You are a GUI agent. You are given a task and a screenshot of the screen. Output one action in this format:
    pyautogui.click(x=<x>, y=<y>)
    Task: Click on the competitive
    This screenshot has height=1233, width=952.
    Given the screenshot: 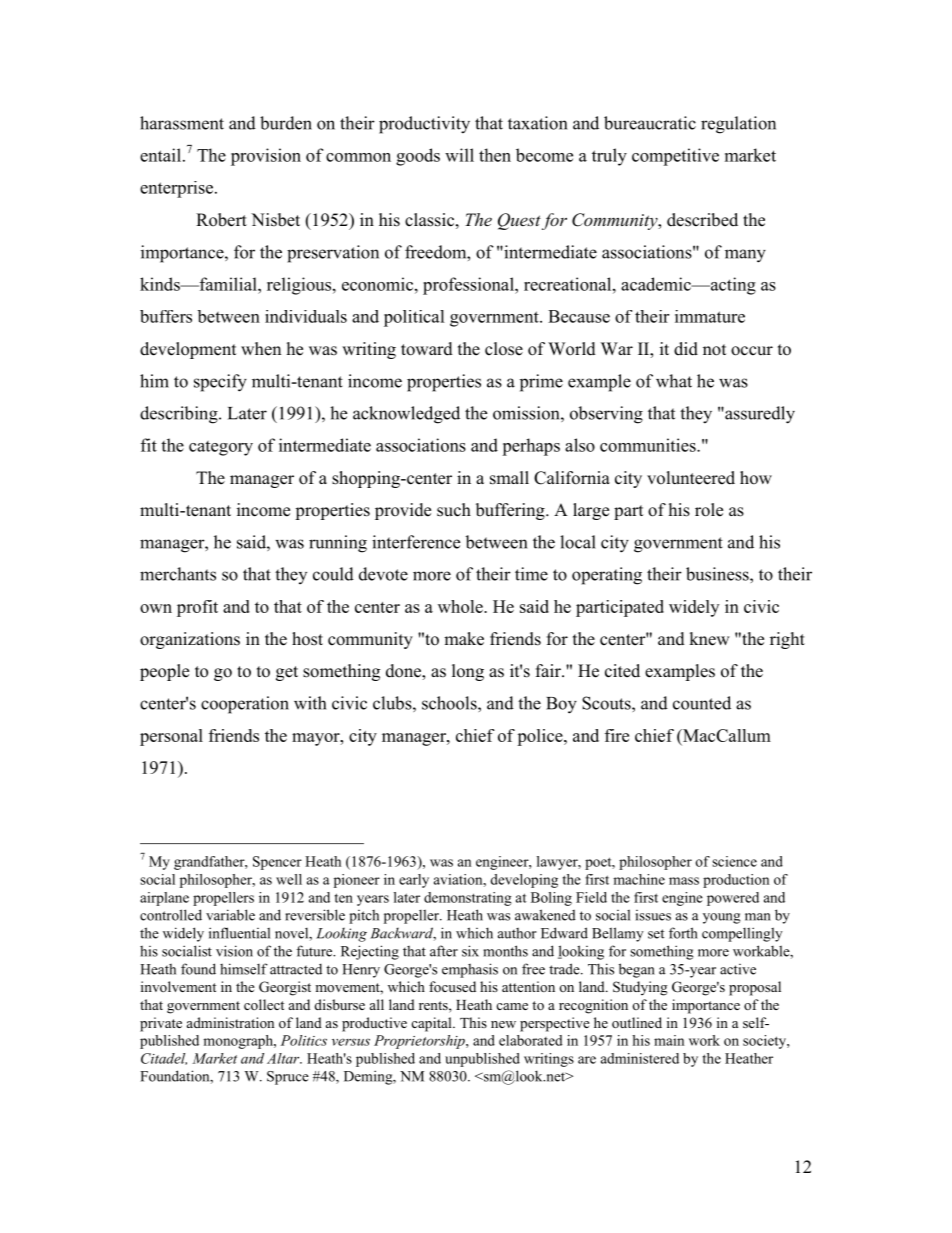 What is the action you would take?
    pyautogui.click(x=675, y=157)
